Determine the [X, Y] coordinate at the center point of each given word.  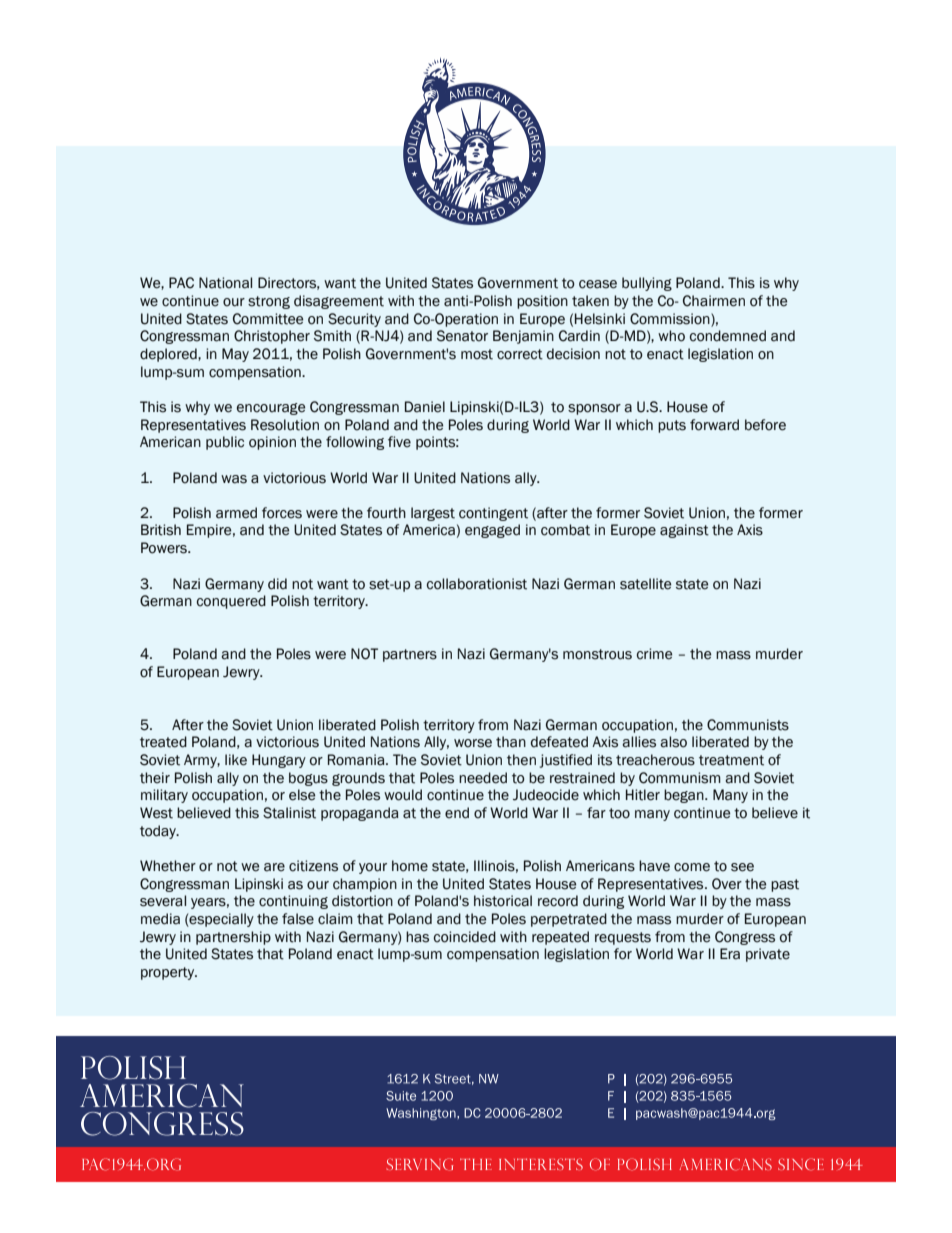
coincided [465, 937]
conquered [231, 602]
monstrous [597, 654]
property [169, 973]
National [225, 283]
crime [654, 654]
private [768, 955]
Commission [671, 319]
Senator [462, 336]
